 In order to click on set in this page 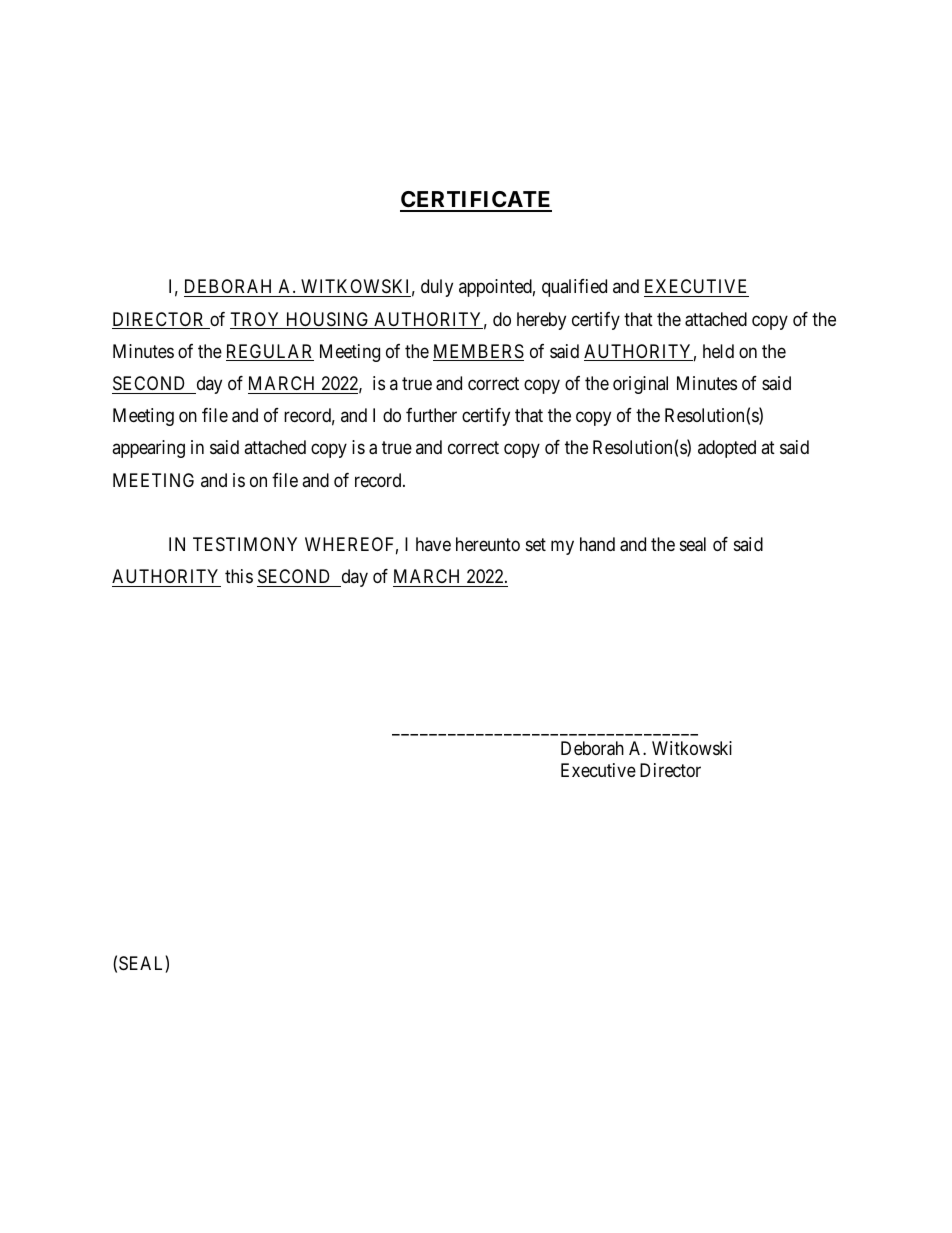, I will do `click(536, 544)`.
